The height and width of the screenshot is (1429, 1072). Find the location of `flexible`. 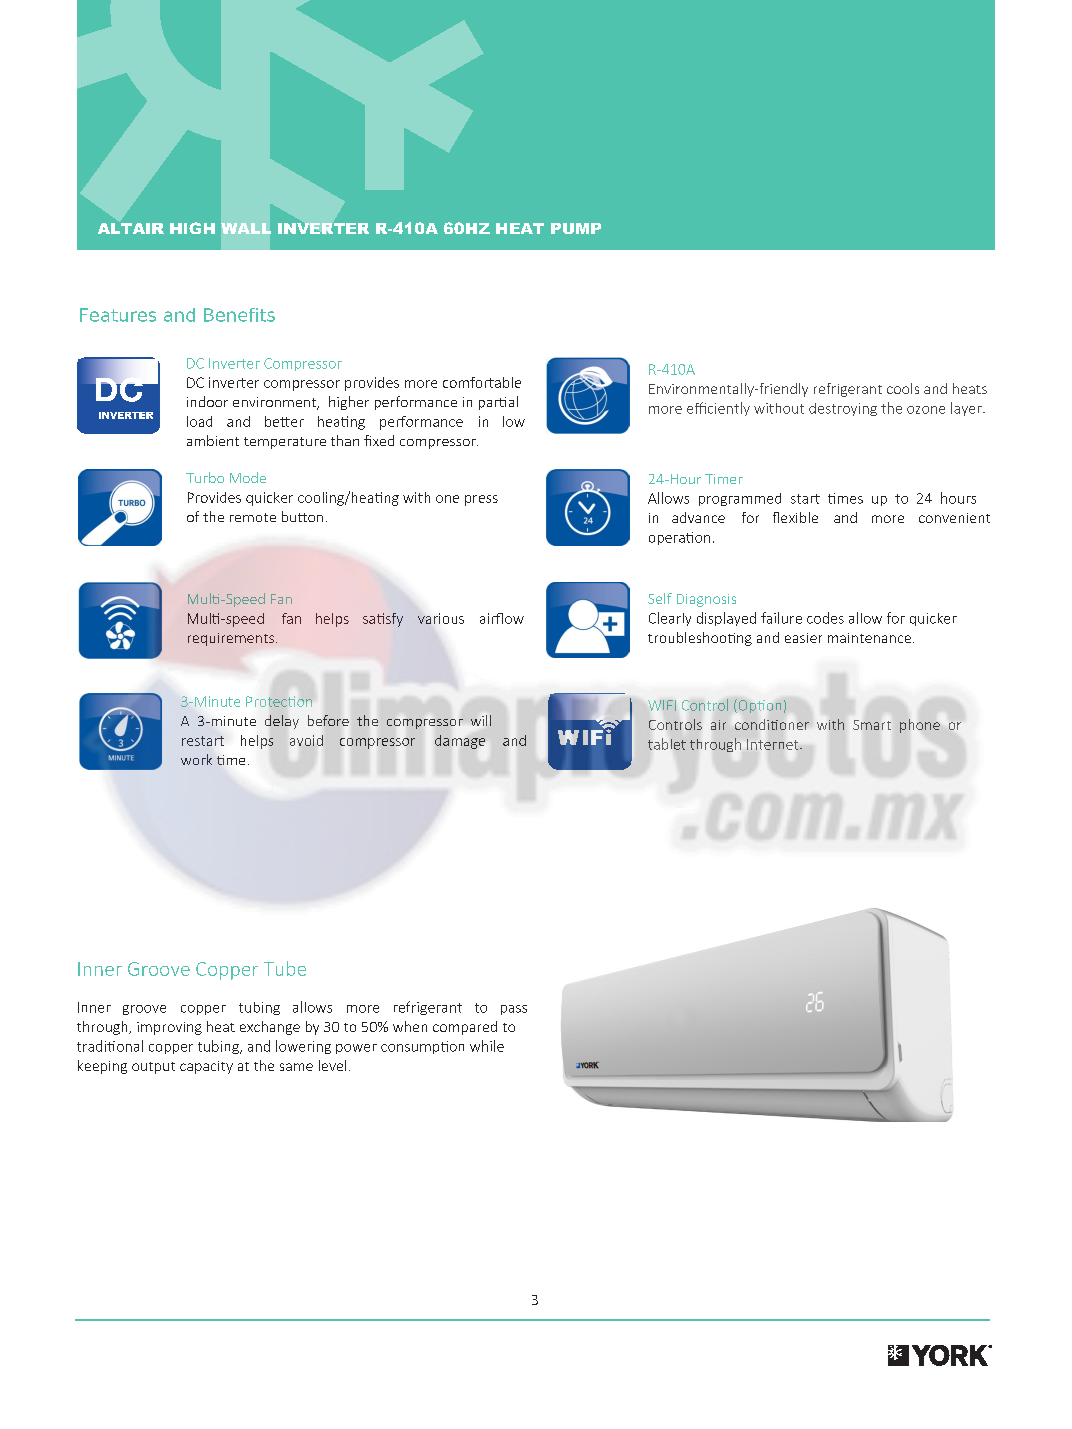

flexible is located at coordinates (795, 517).
